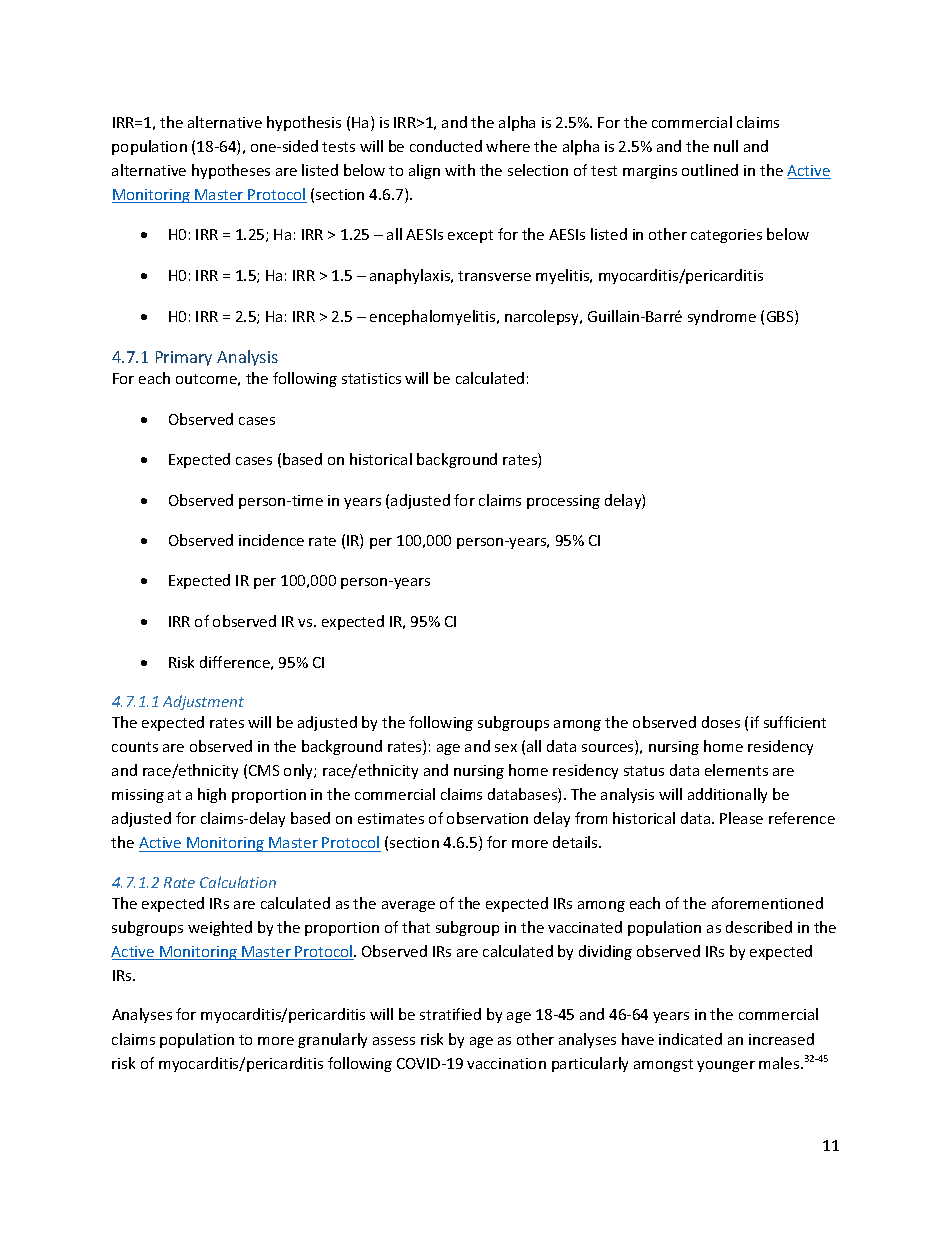  What do you see at coordinates (231, 171) in the screenshot?
I see `hypotheses` at bounding box center [231, 171].
